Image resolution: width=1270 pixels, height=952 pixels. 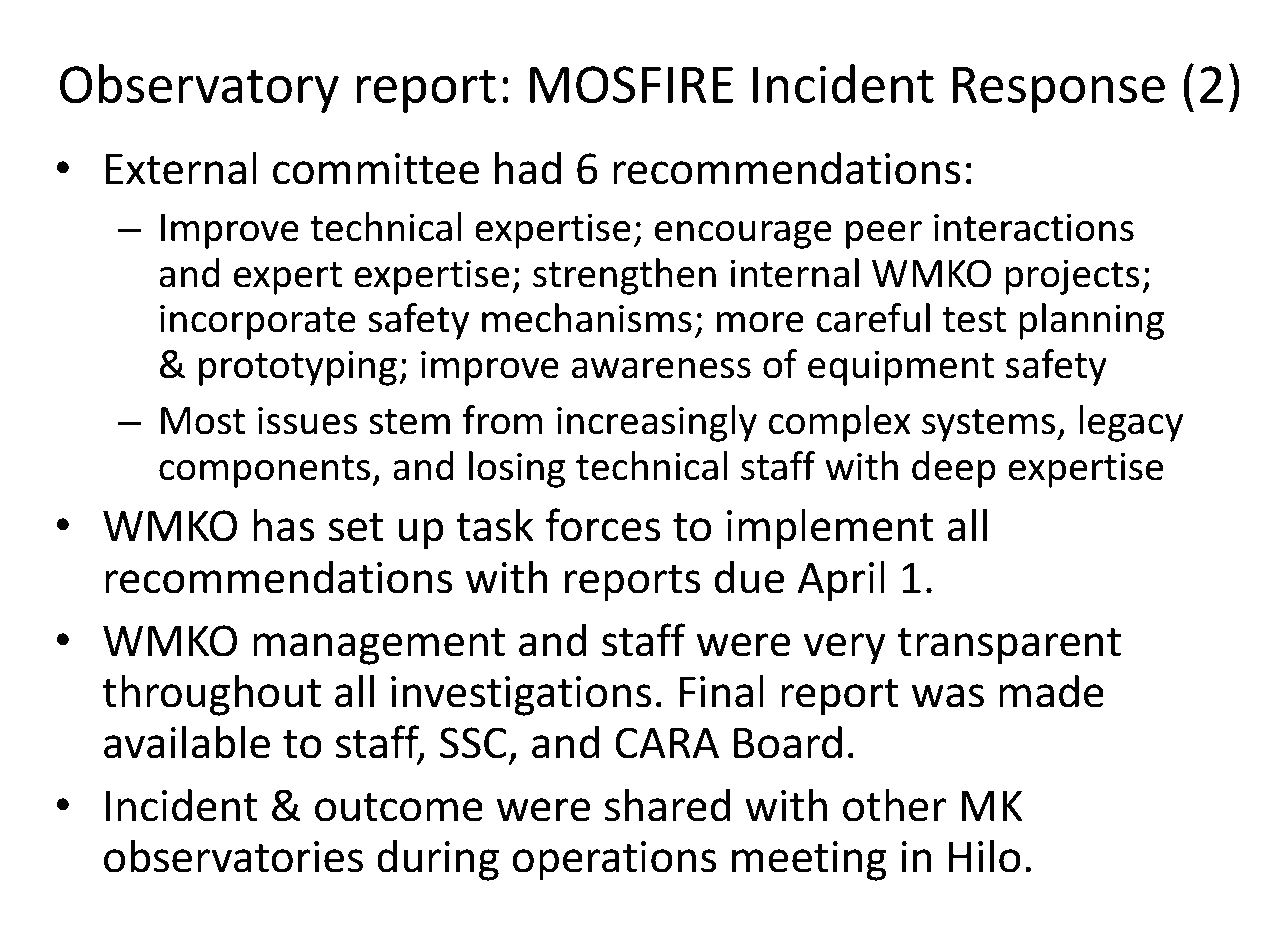 What do you see at coordinates (379, 646) in the image?
I see `management` at bounding box center [379, 646].
